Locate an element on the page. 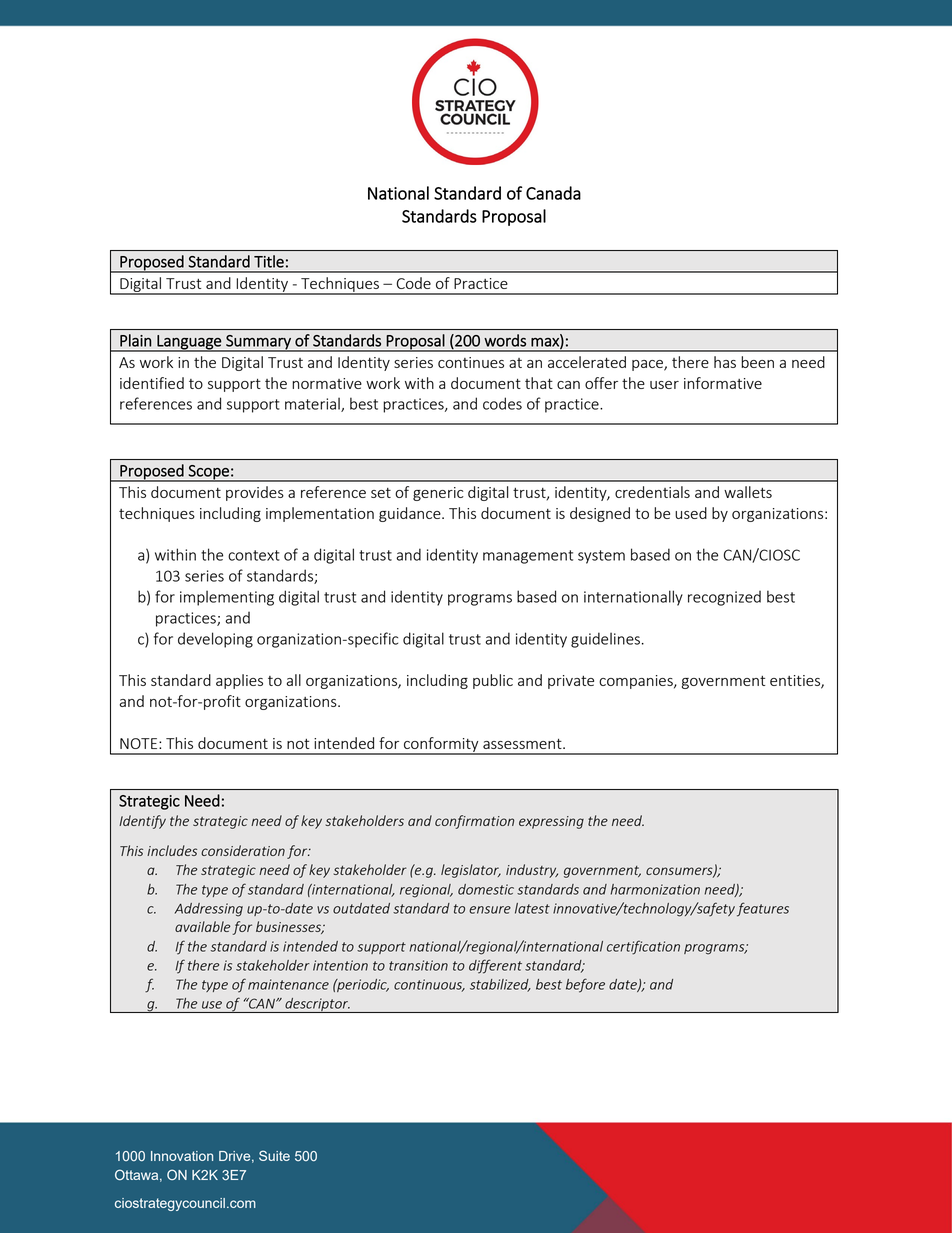 The width and height of the page is (952, 1233). Title is located at coordinates (269, 261).
